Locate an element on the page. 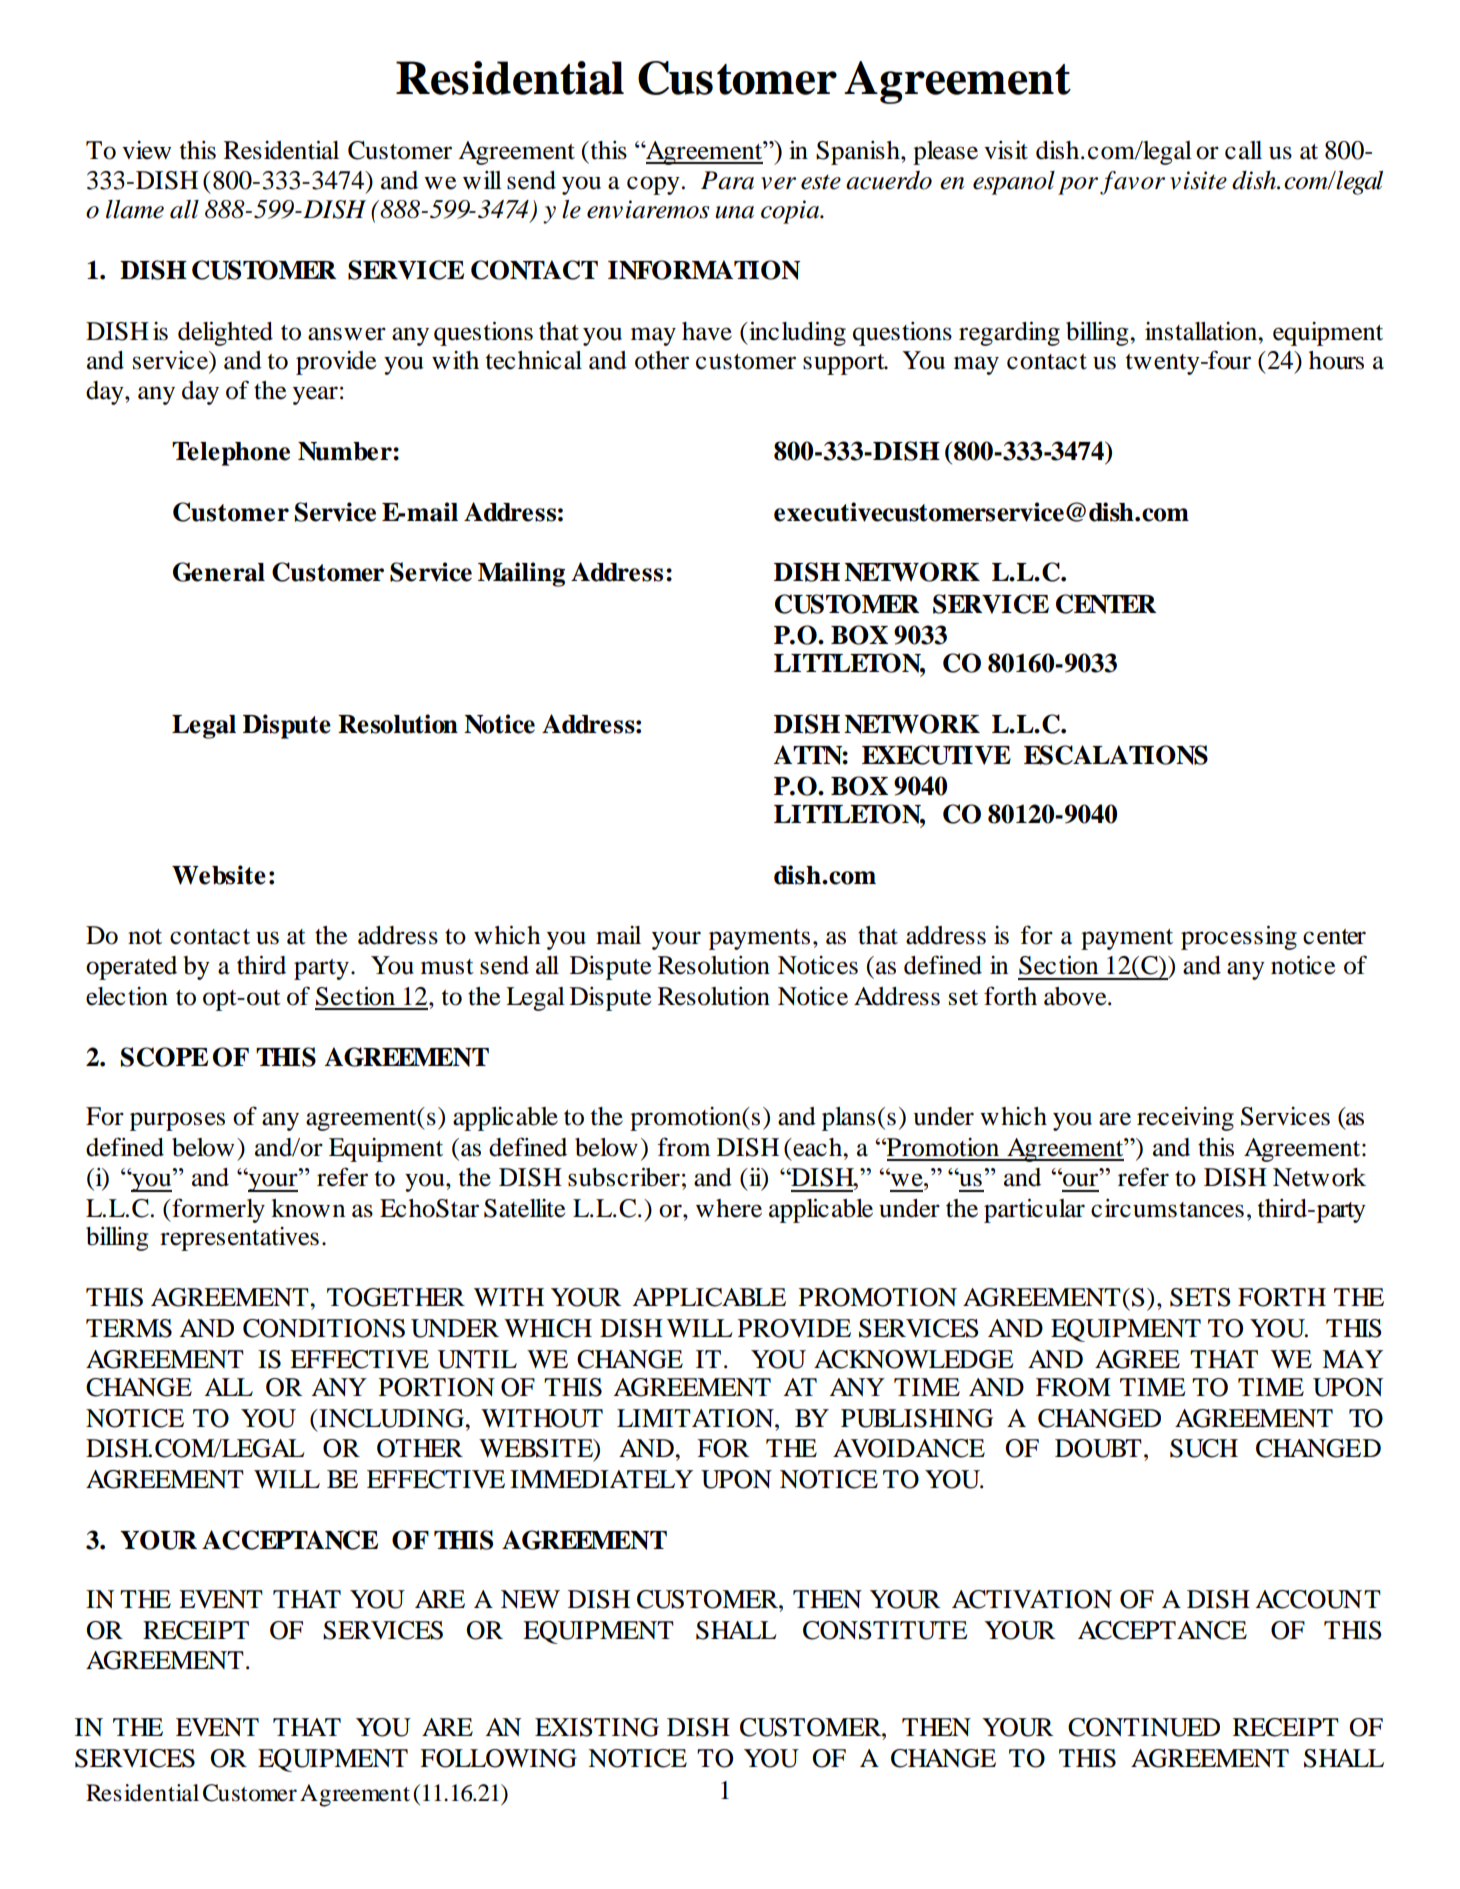 This document has height=1889, width=1460. processing is located at coordinates (1239, 938).
